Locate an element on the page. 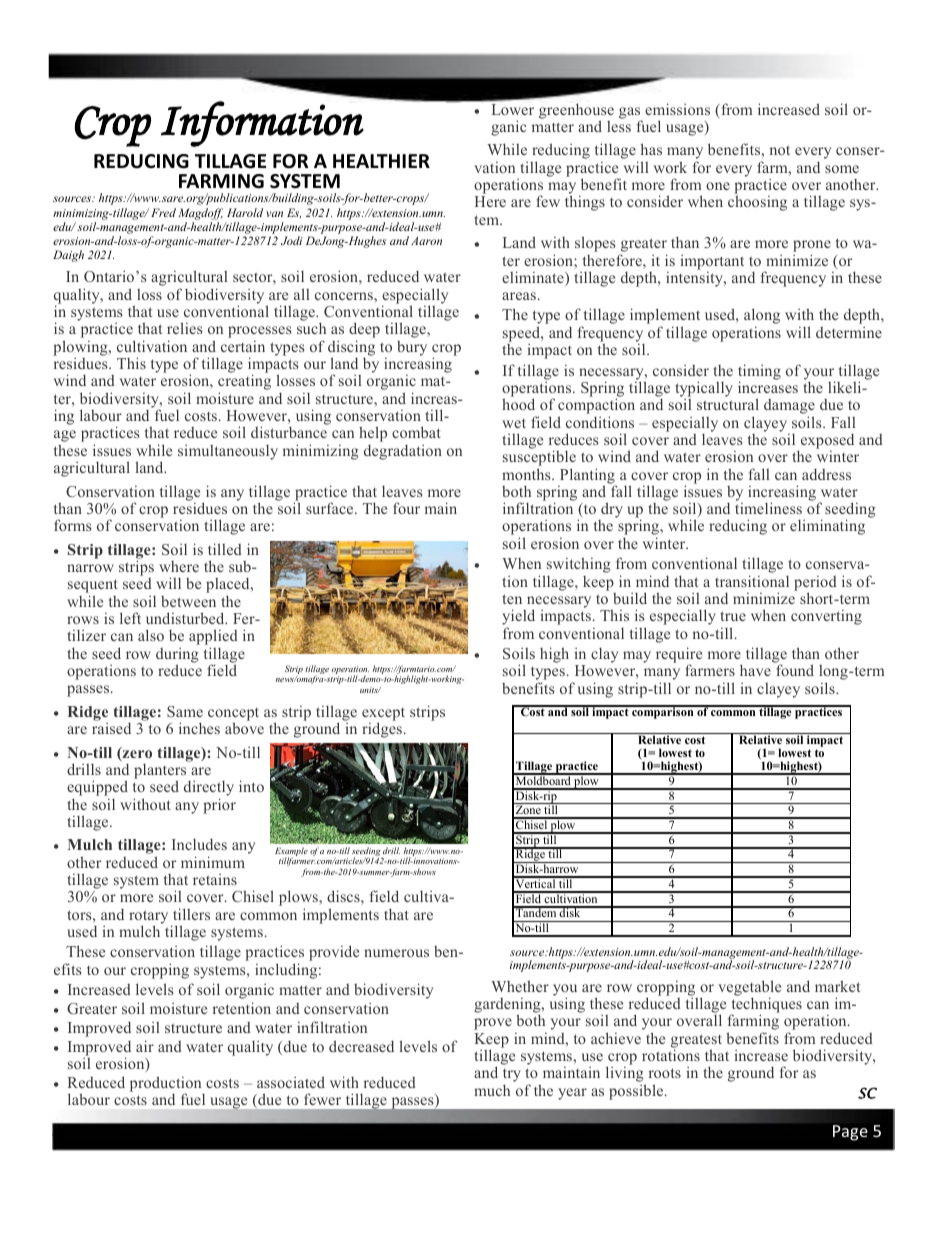 The height and width of the document is (1233, 952). air is located at coordinates (145, 1046).
